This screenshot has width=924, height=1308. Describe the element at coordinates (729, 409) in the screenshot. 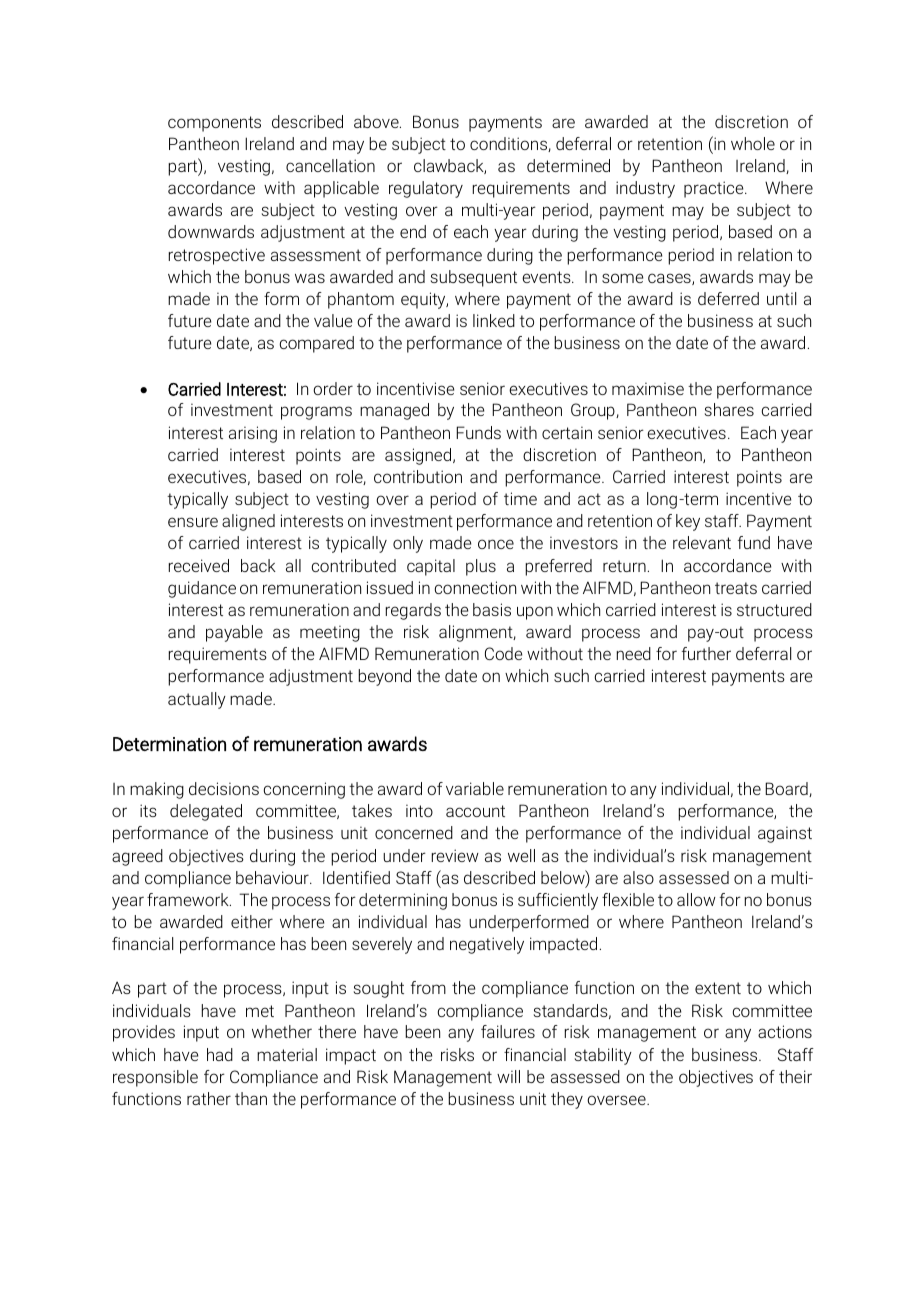

I see `shares` at that location.
